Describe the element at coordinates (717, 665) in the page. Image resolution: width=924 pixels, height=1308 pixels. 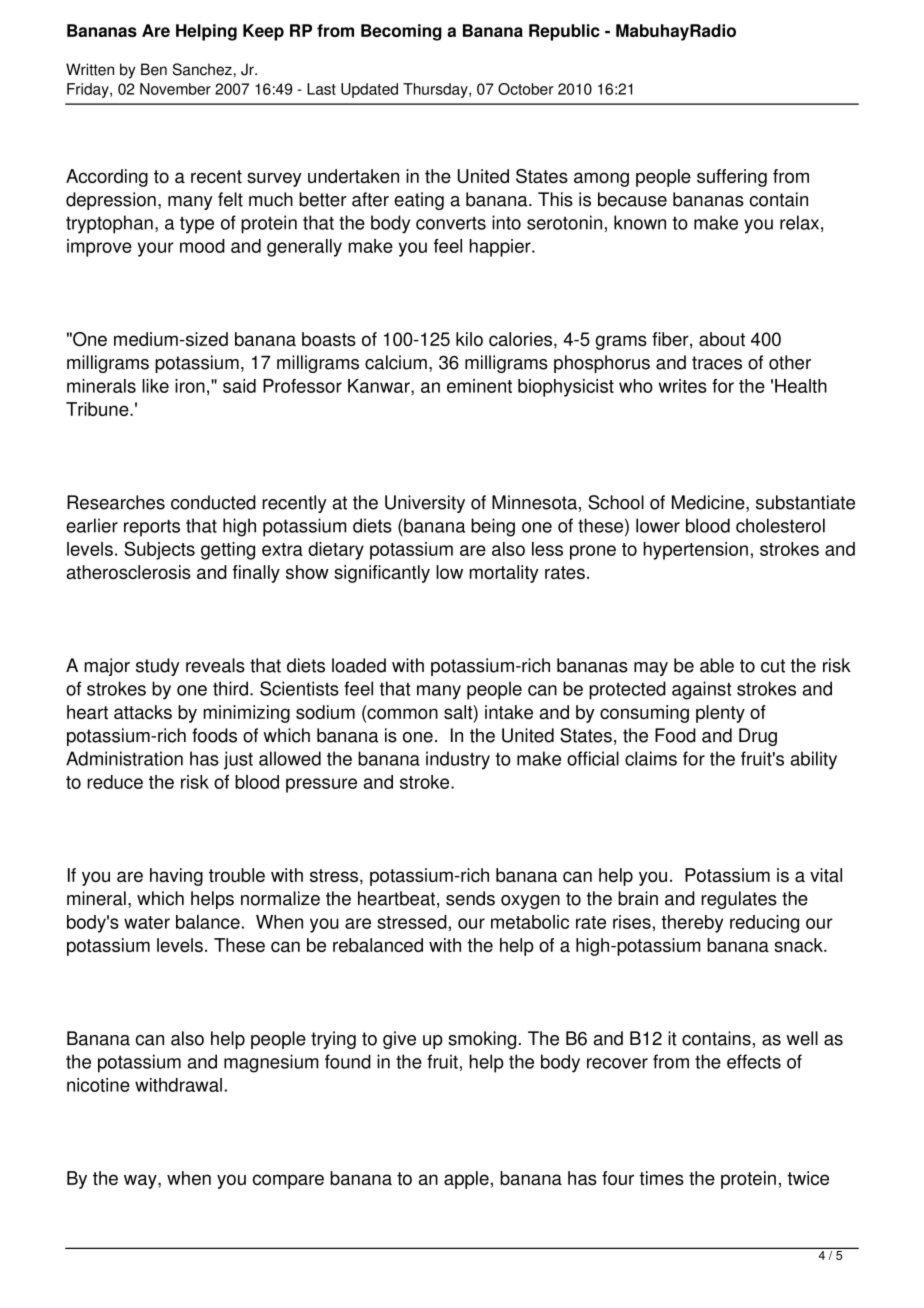
I see `able` at that location.
